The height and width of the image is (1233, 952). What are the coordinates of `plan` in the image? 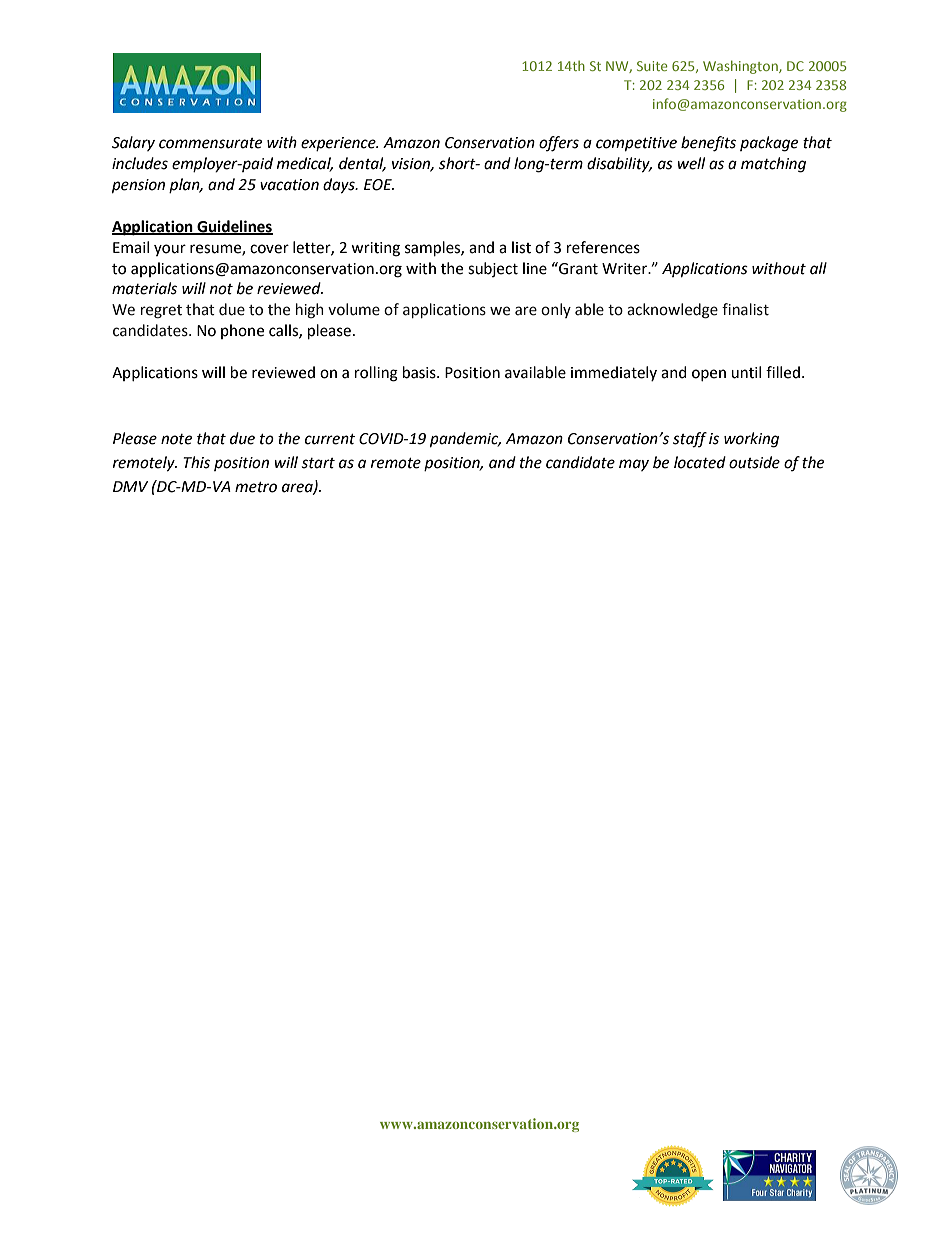 It's located at (185, 185).
